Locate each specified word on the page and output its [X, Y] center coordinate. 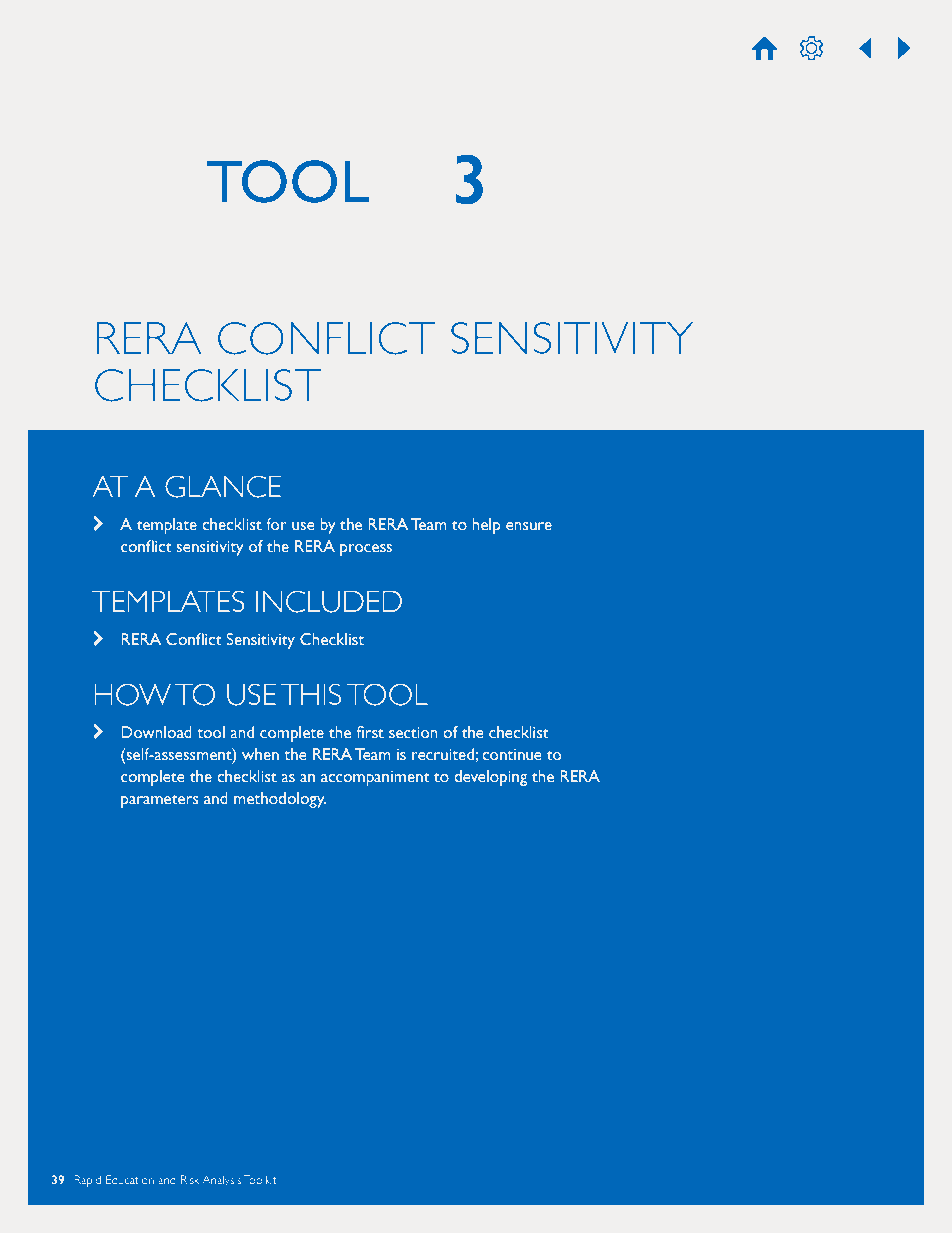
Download [156, 732]
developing [491, 778]
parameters [159, 801]
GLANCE [223, 486]
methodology [280, 800]
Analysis [221, 1181]
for [276, 524]
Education [130, 1179]
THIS [311, 694]
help [486, 526]
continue [512, 754]
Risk [190, 1179]
